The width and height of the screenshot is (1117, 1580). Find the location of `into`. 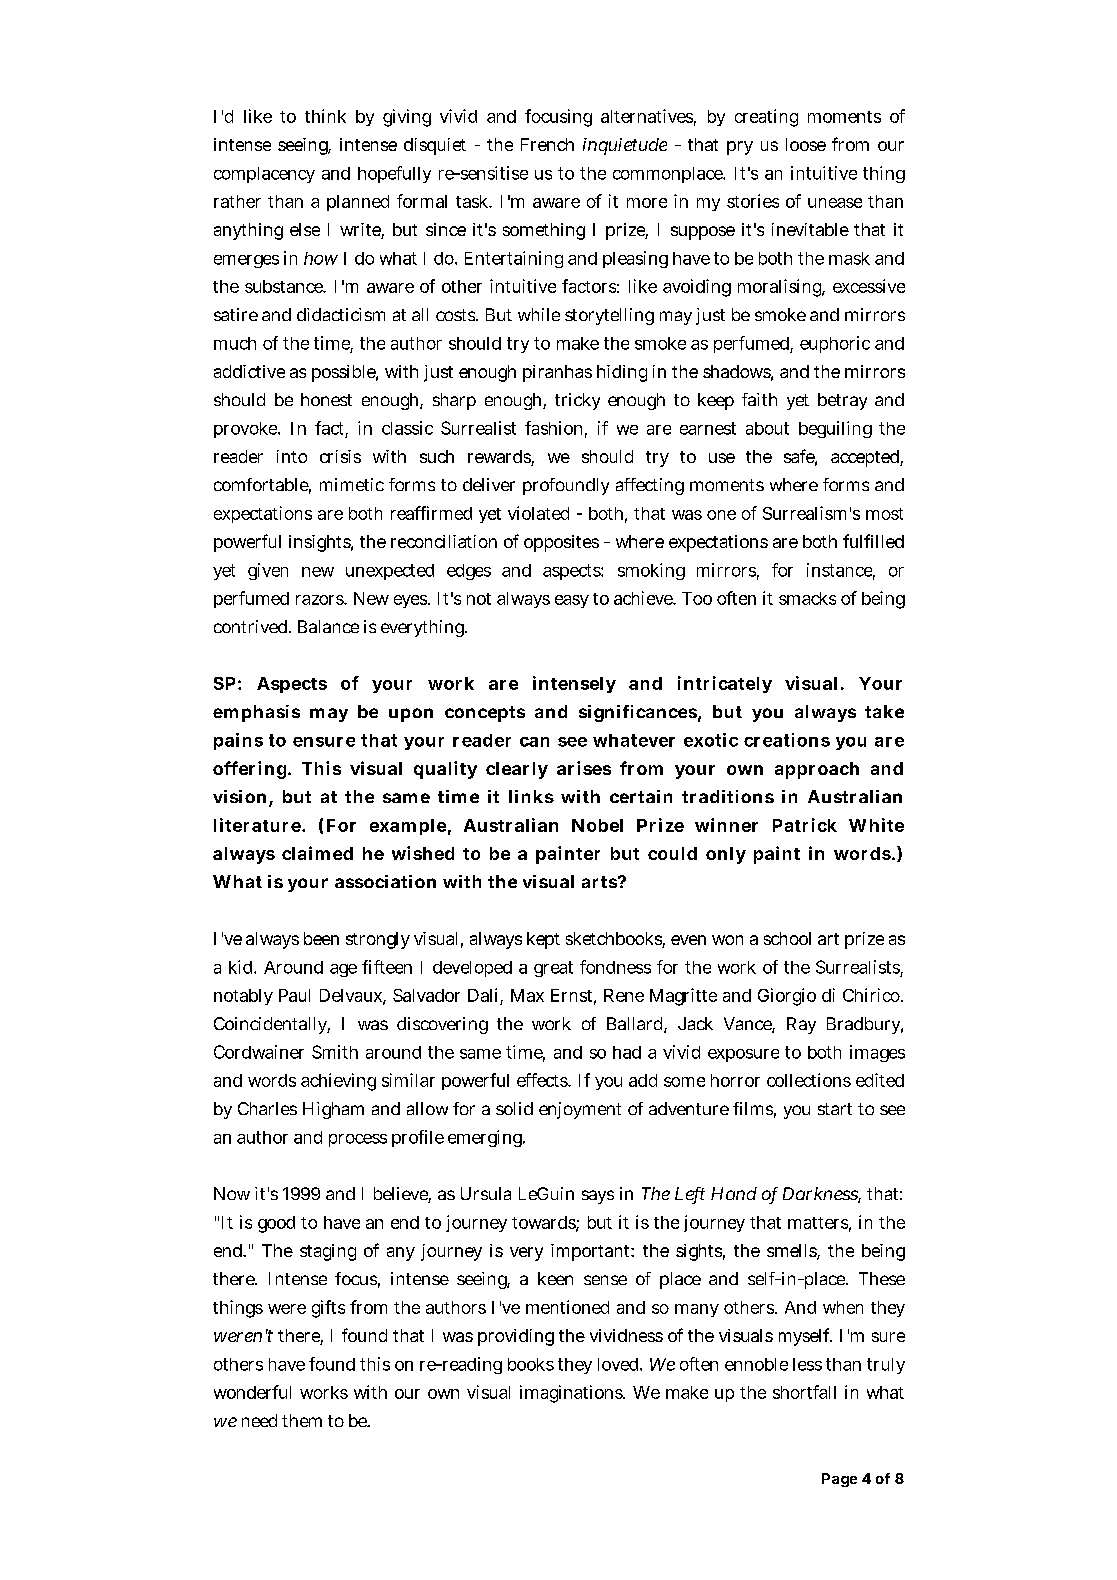

into is located at coordinates (292, 456).
